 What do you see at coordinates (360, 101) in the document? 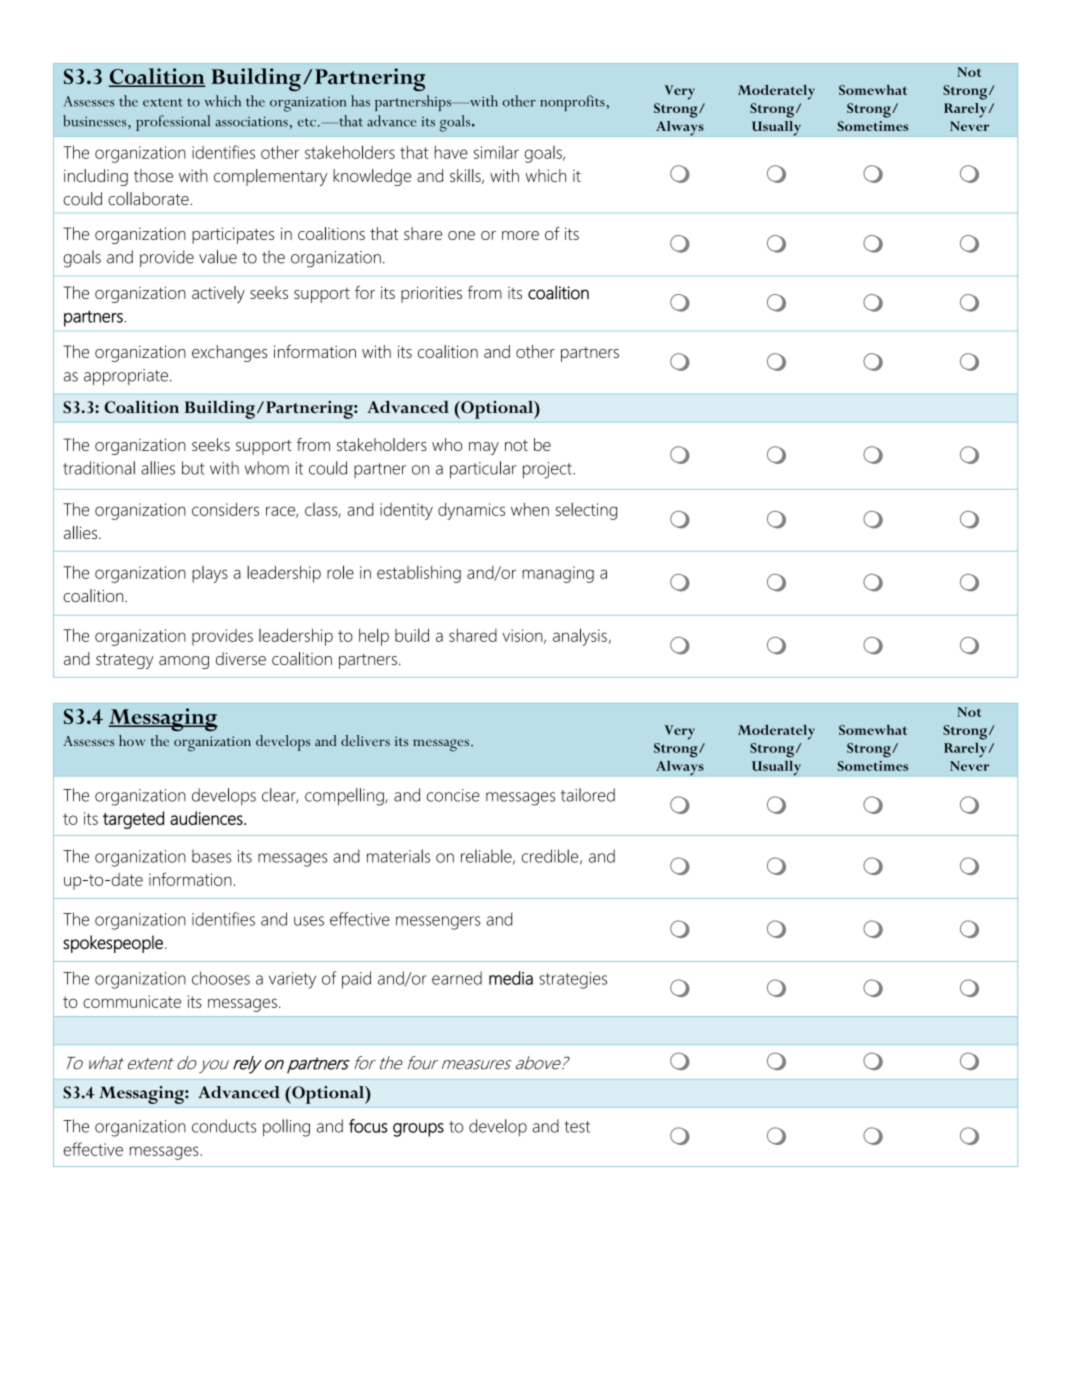
I see `has` at bounding box center [360, 101].
